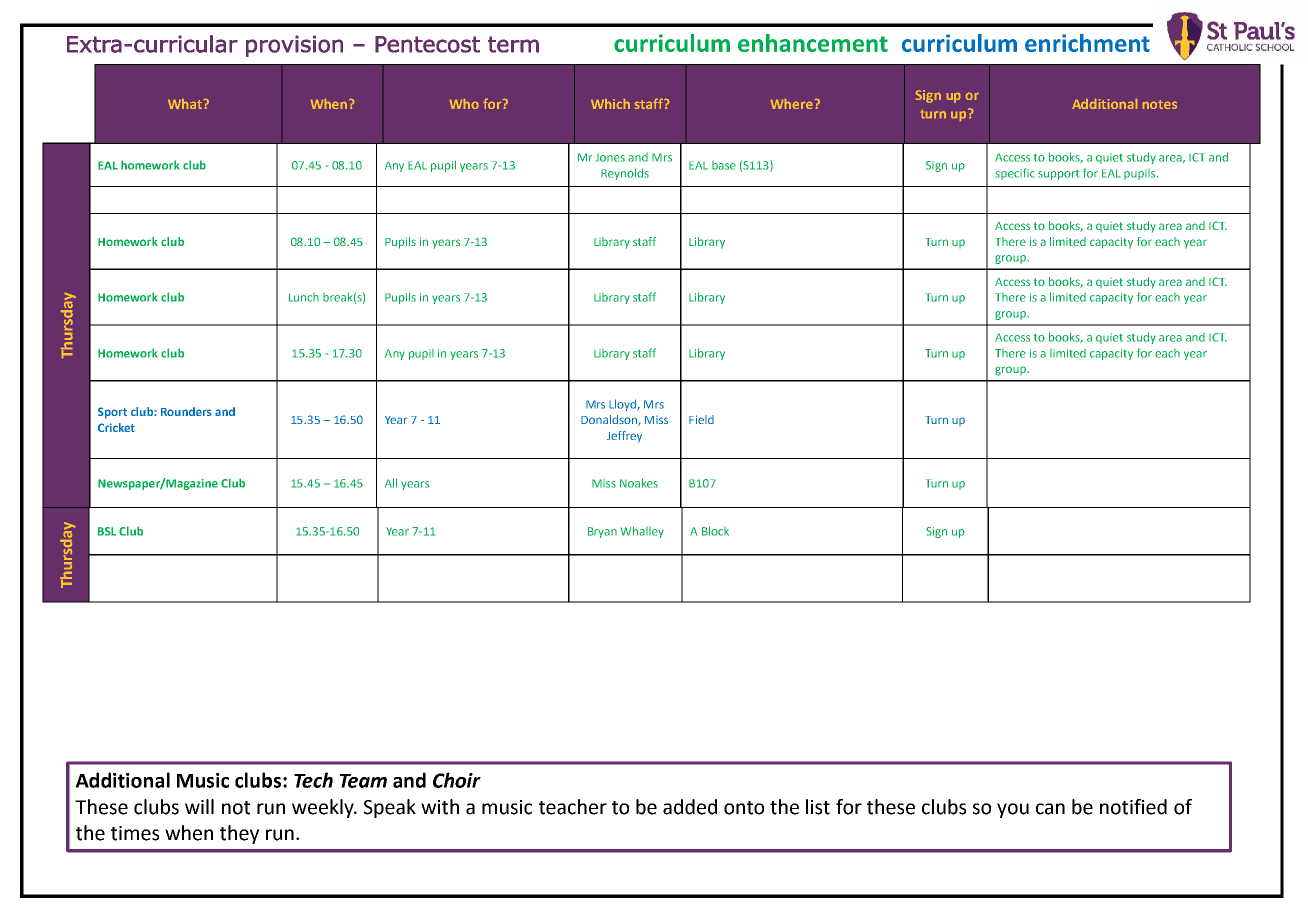 Image resolution: width=1308 pixels, height=924 pixels. What do you see at coordinates (610, 104) in the screenshot?
I see `Which` at bounding box center [610, 104].
